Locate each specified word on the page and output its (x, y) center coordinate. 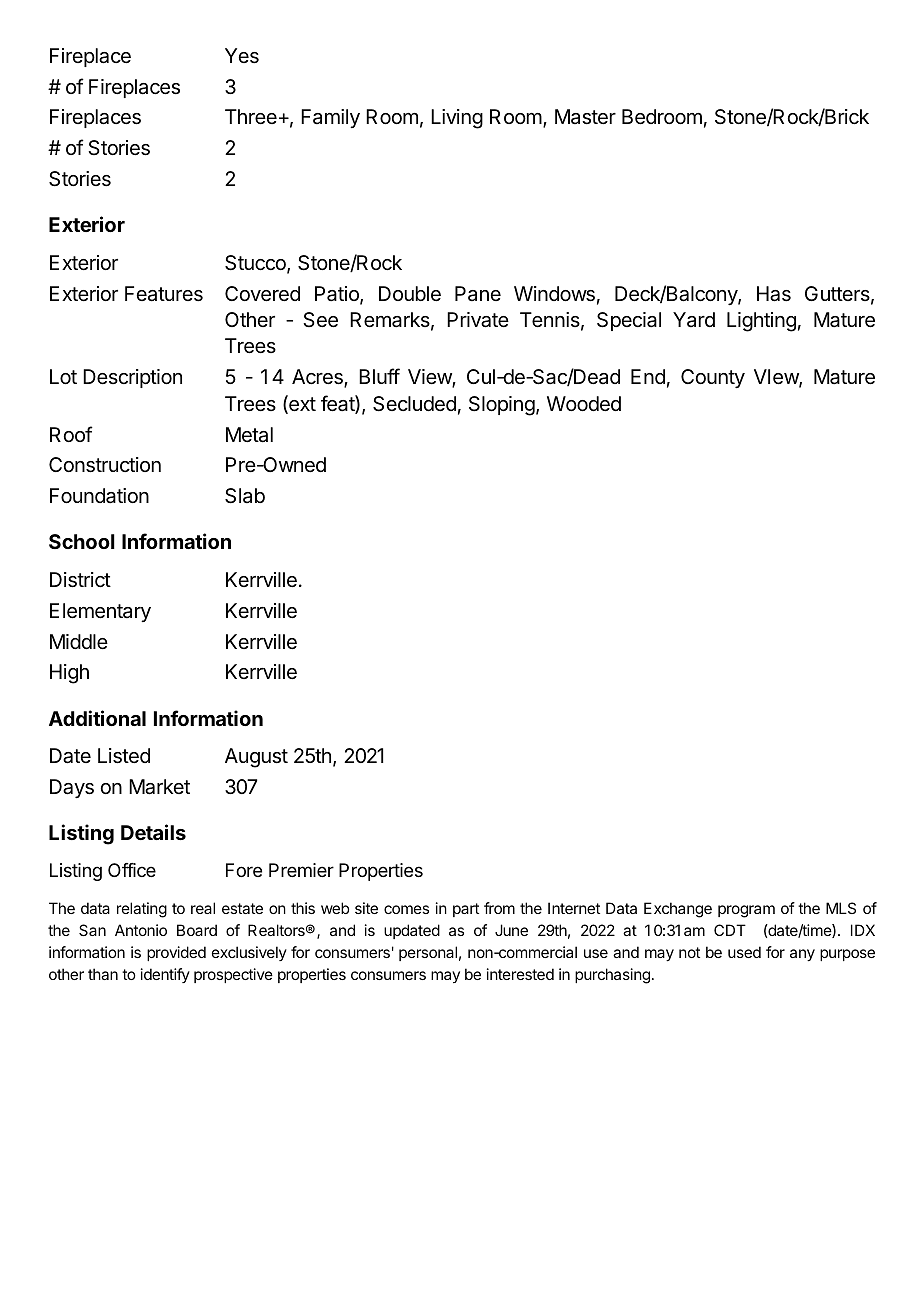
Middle (79, 641)
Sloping (502, 406)
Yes (242, 56)
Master (585, 117)
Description (132, 378)
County (713, 378)
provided (176, 953)
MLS (841, 908)
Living (457, 119)
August (256, 758)
